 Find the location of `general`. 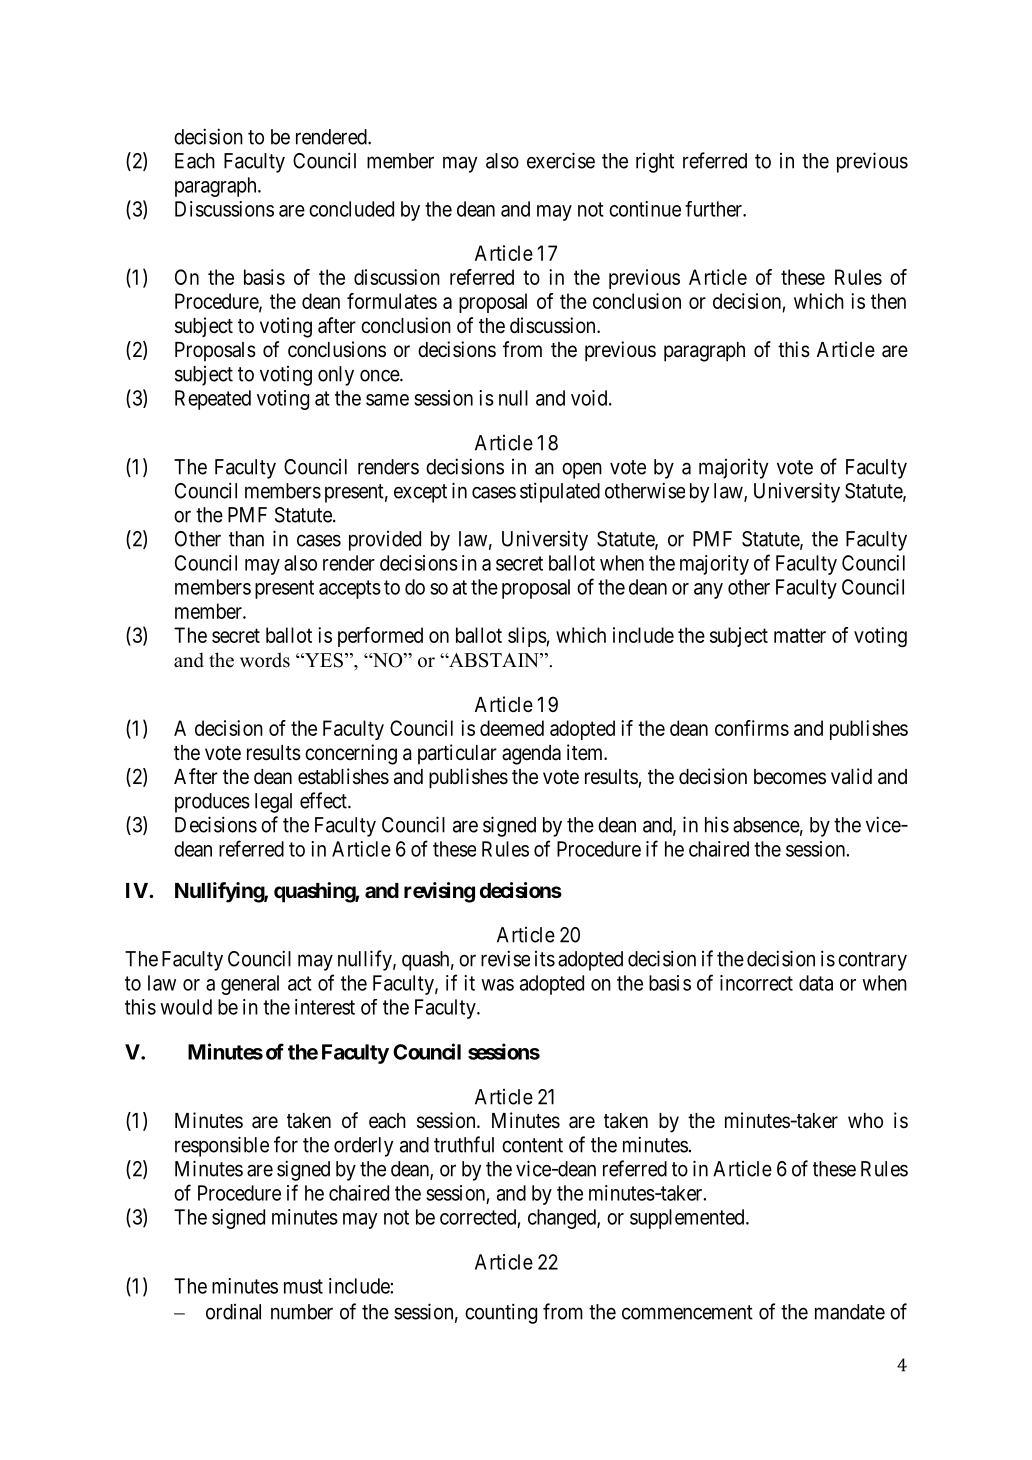

general is located at coordinates (250, 985).
